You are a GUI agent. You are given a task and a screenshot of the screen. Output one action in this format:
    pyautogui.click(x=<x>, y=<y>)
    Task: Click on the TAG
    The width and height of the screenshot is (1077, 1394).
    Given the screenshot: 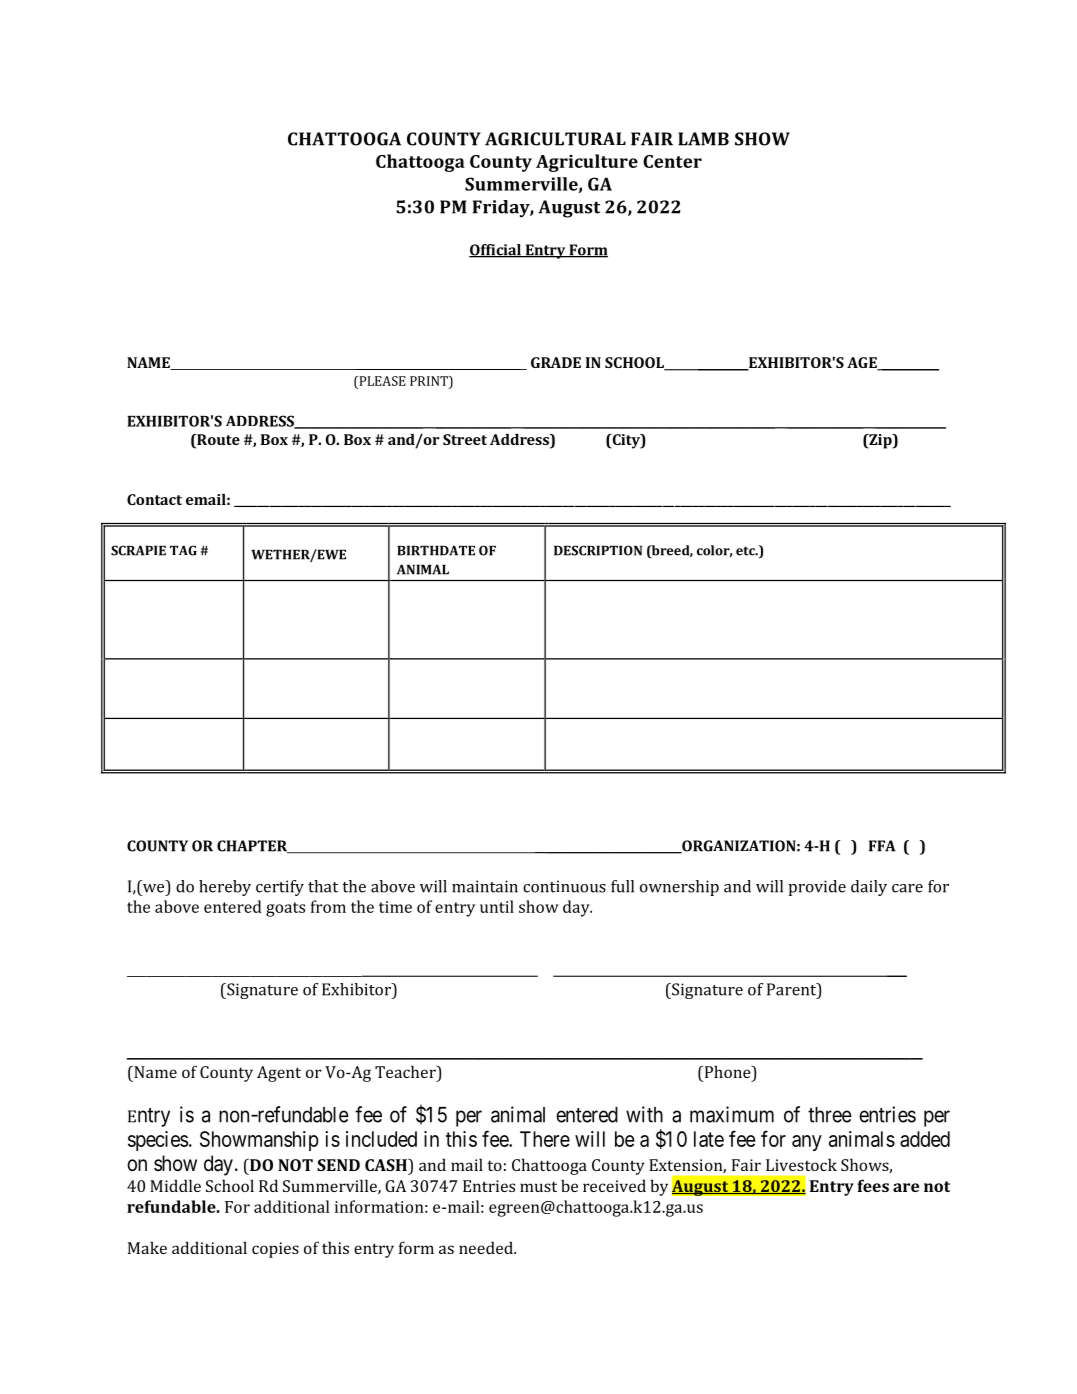 What is the action you would take?
    pyautogui.click(x=183, y=550)
